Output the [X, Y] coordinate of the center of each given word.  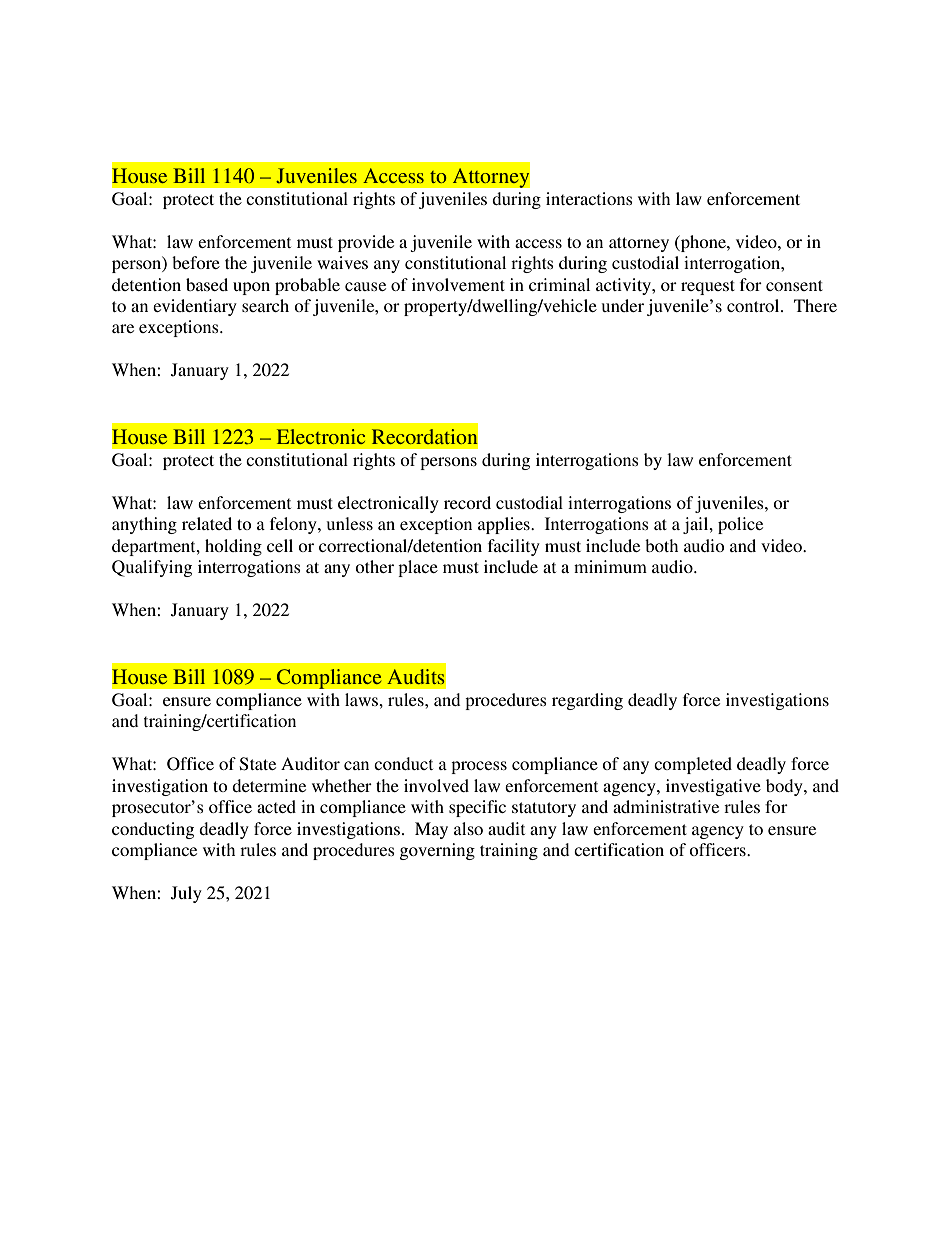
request [708, 287]
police [740, 525]
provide [366, 243]
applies [505, 525]
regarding [587, 701]
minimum [610, 566]
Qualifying [152, 568]
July [186, 894]
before [196, 262]
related [207, 523]
